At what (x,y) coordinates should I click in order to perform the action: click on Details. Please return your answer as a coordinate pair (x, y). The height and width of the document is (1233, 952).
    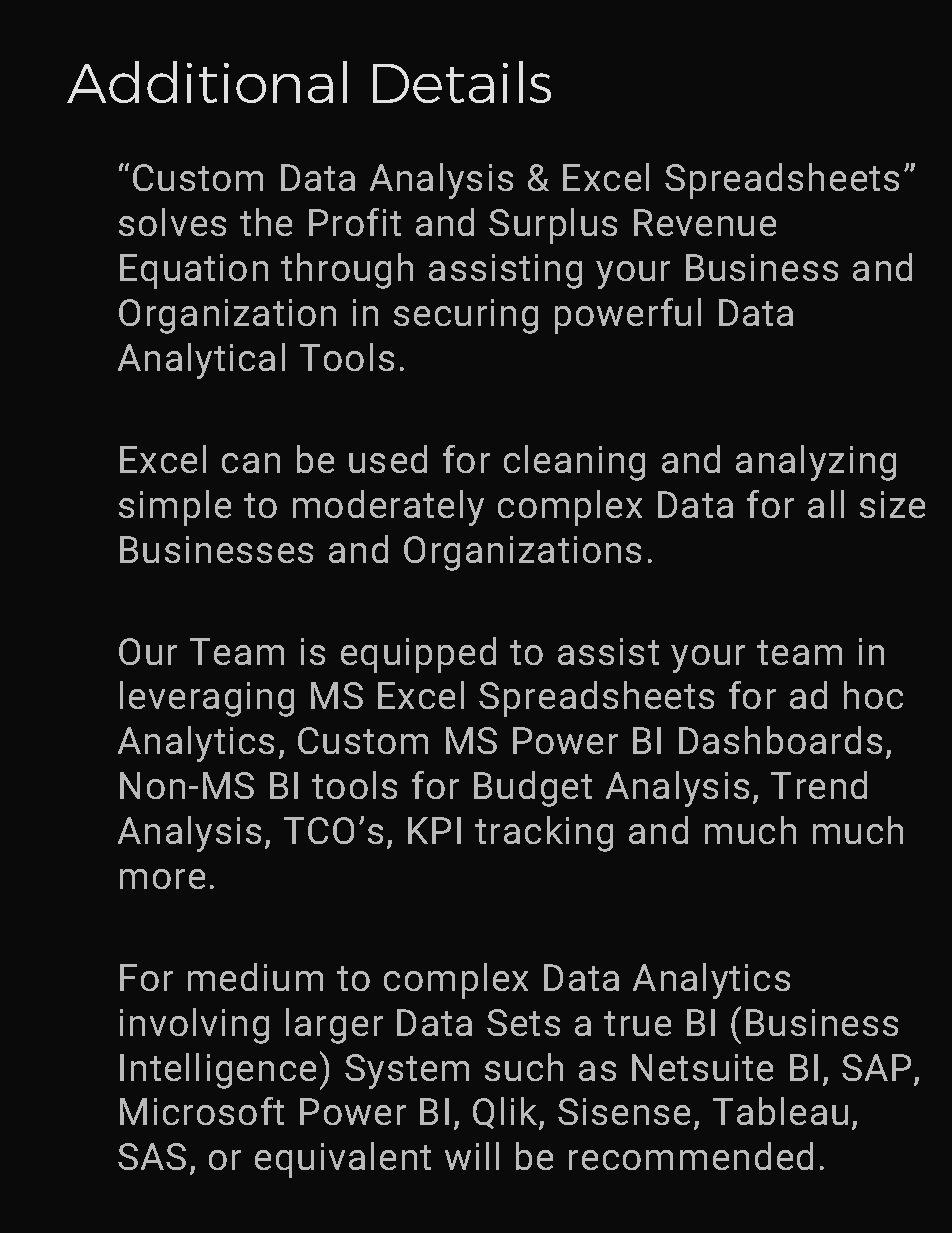
    Looking at the image, I should click on (462, 82).
